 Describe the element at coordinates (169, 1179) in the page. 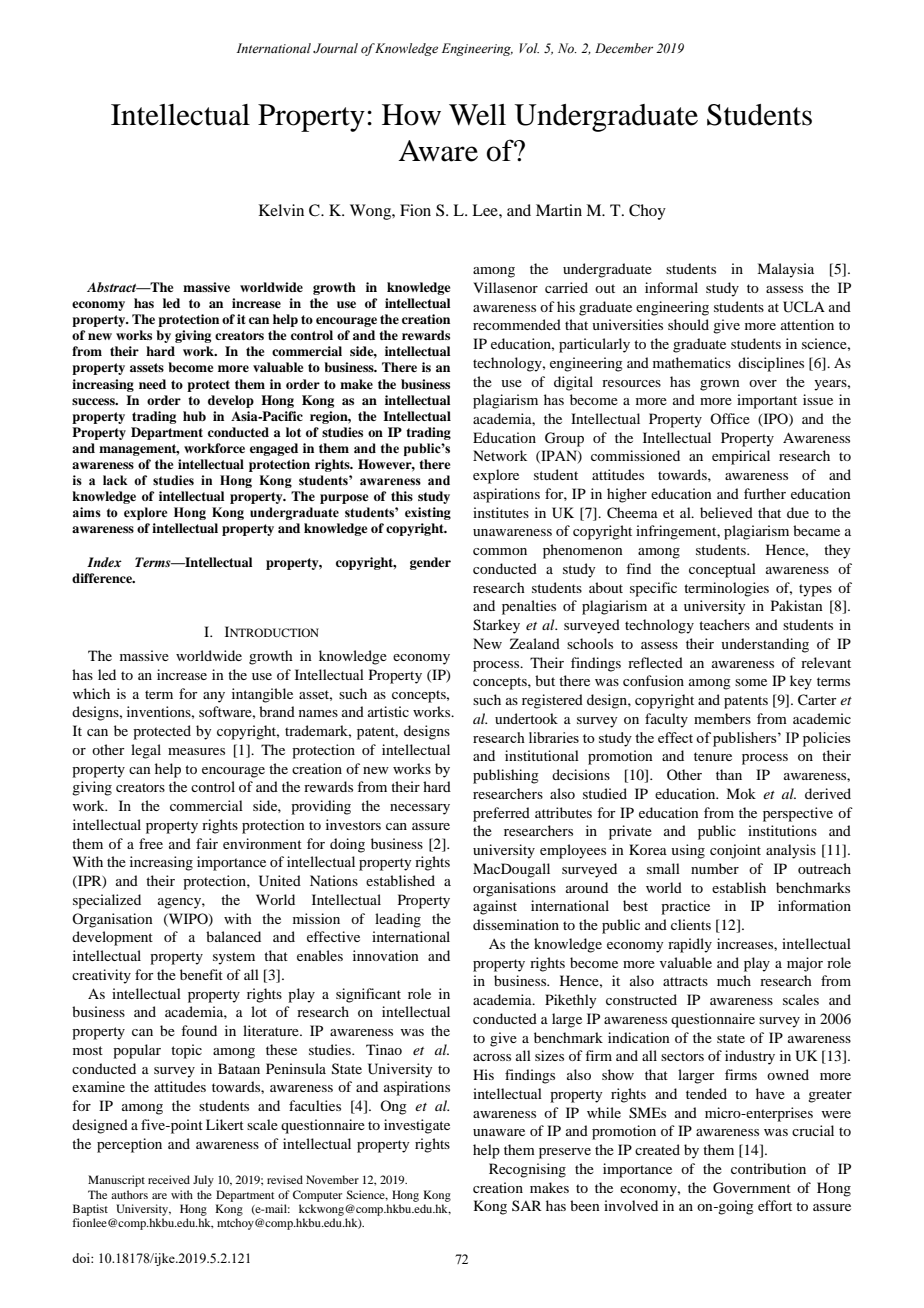

I see `received` at that location.
